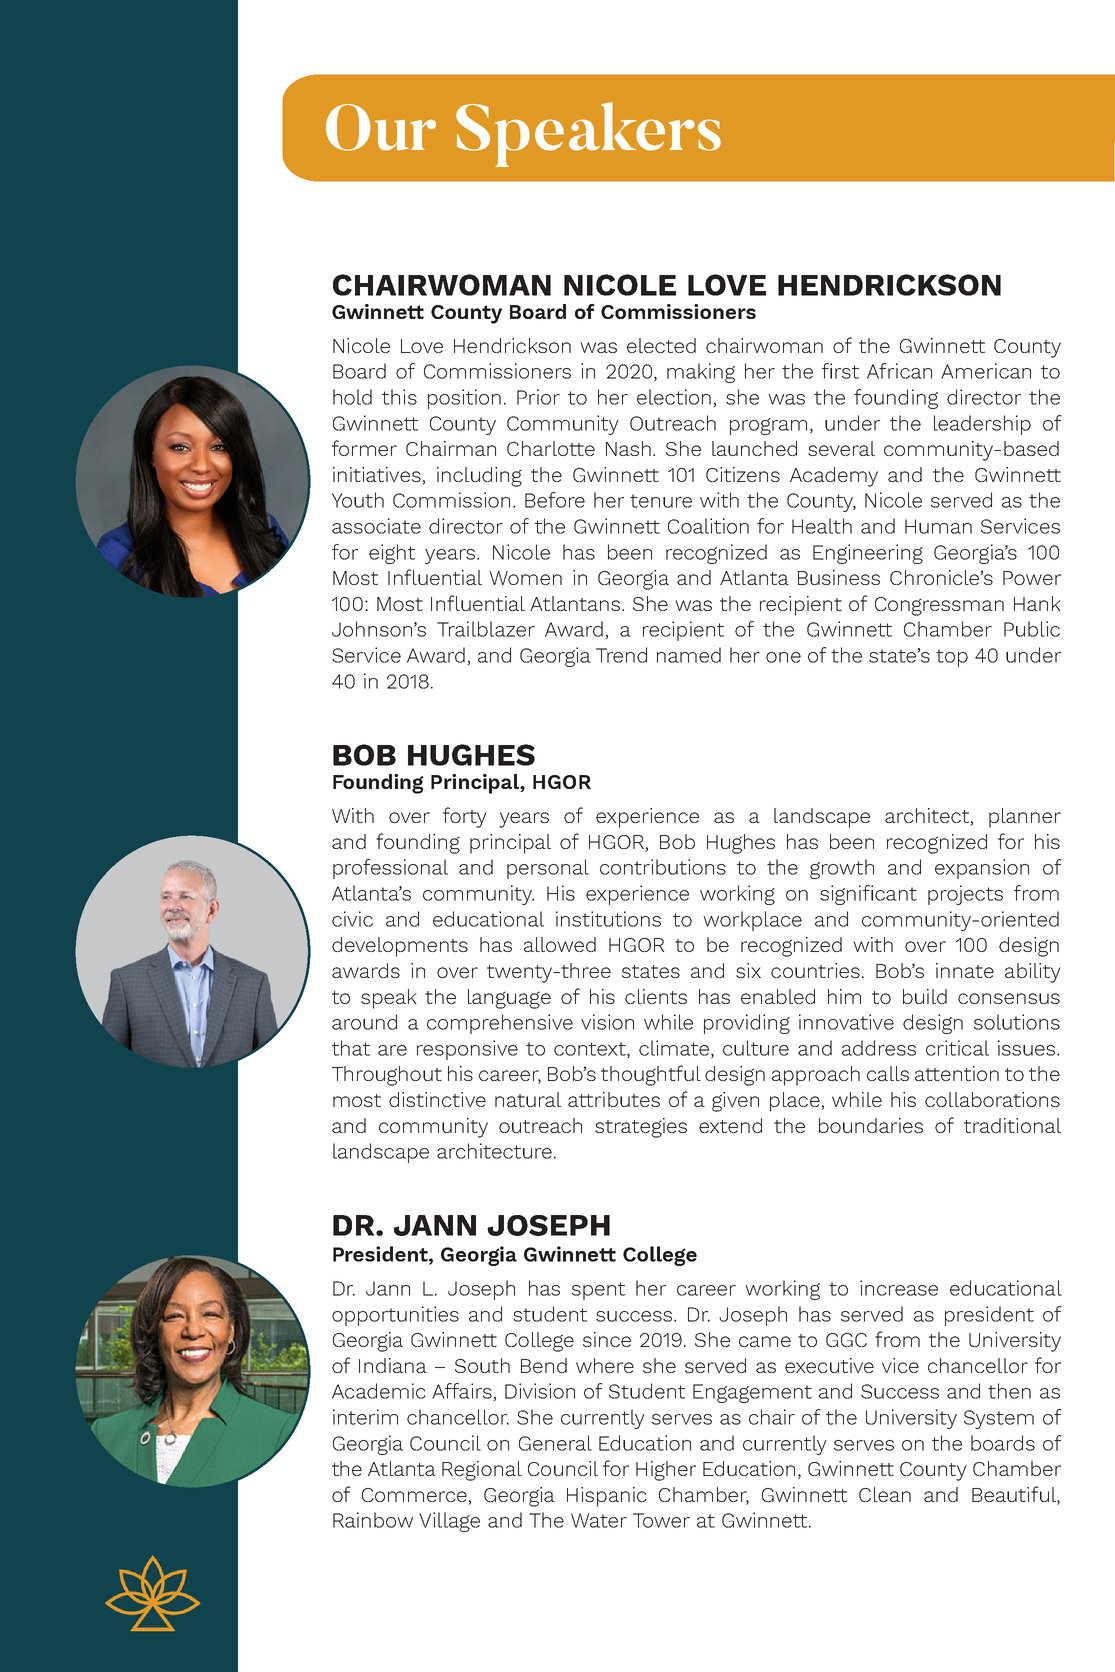 This screenshot has height=1672, width=1115. What do you see at coordinates (661, 345) in the screenshot?
I see `elected` at bounding box center [661, 345].
